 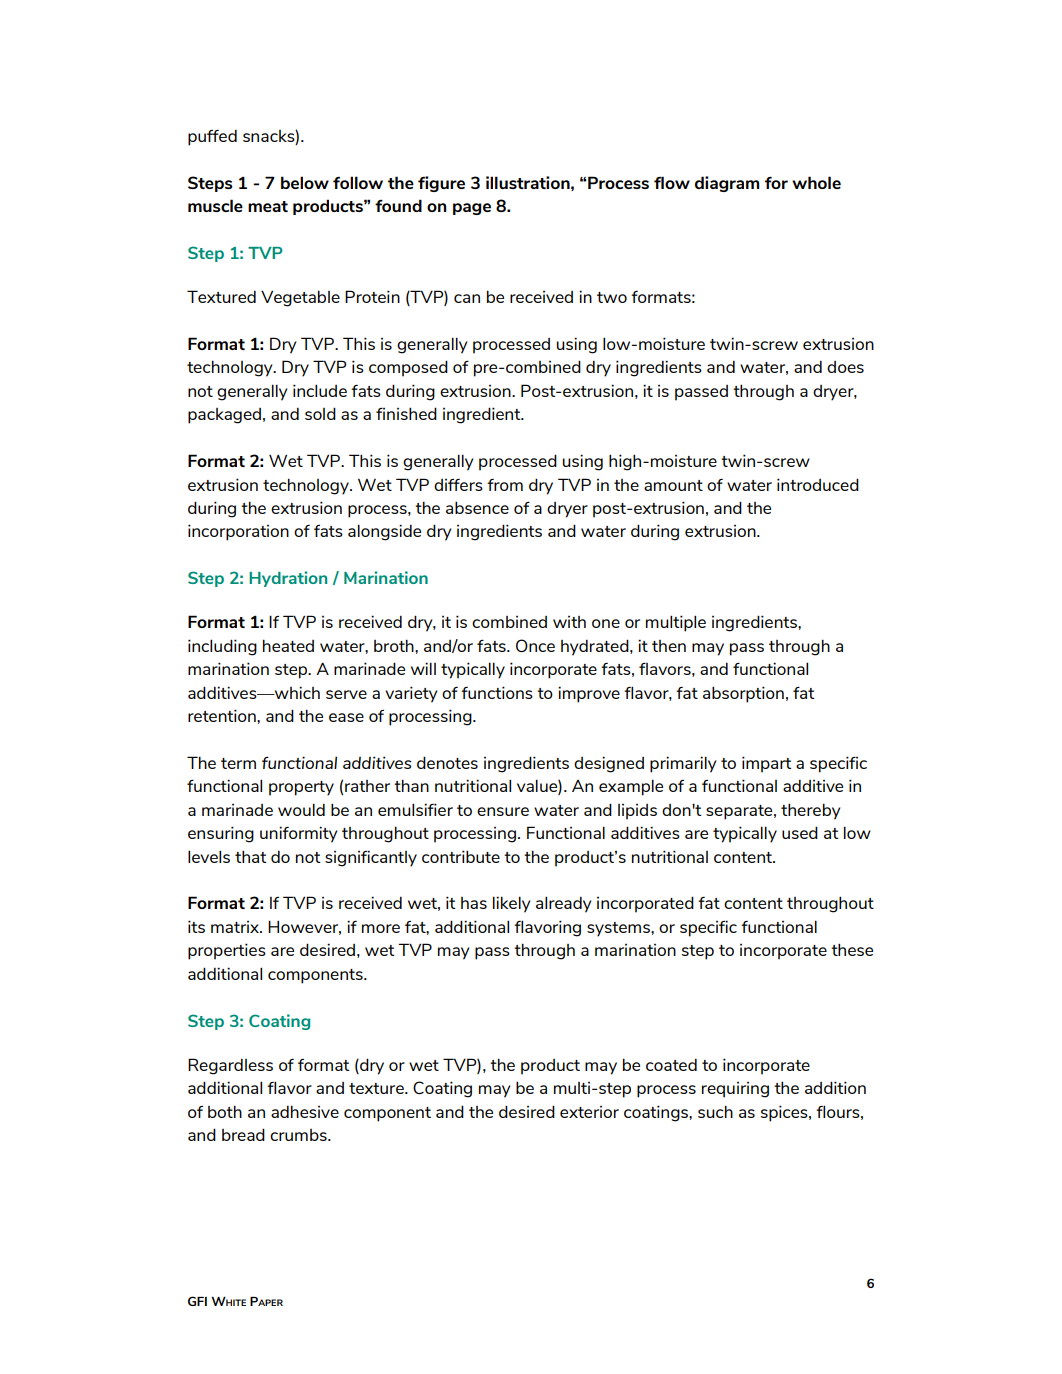 What do you see at coordinates (589, 1112) in the screenshot?
I see `exterior` at bounding box center [589, 1112].
